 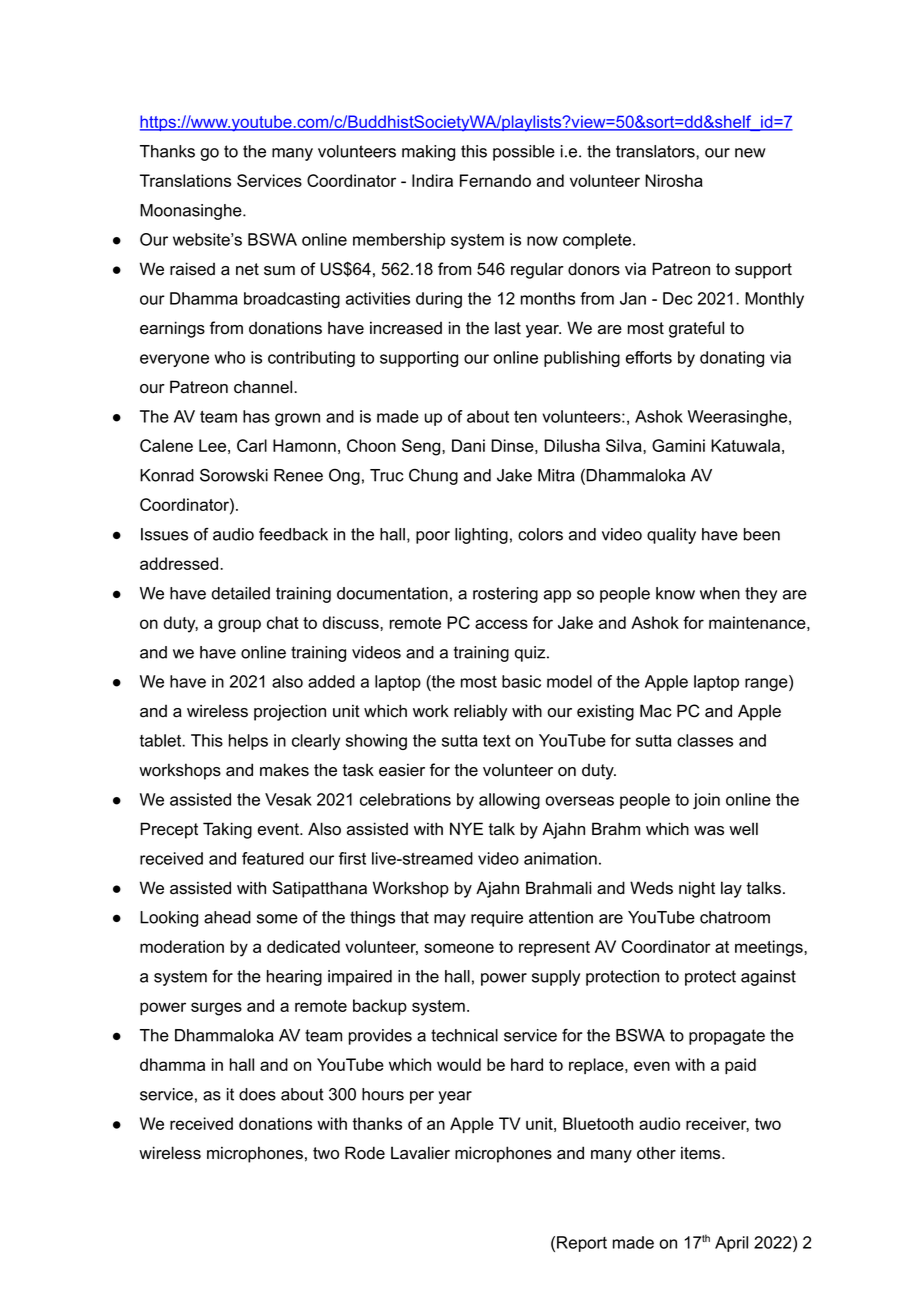 What do you see at coordinates (227, 917) in the screenshot?
I see `ahead` at bounding box center [227, 917].
